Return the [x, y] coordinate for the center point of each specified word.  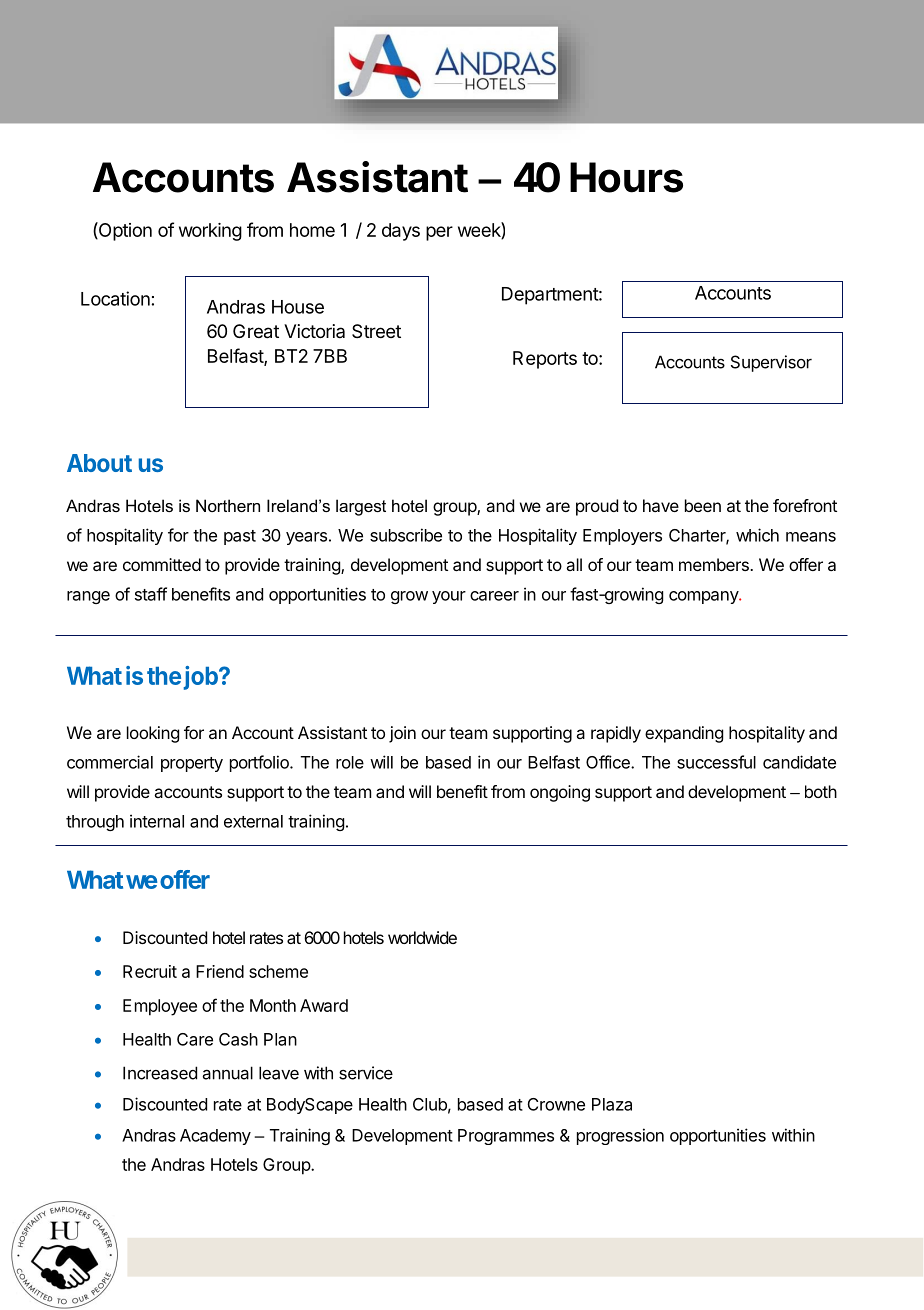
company [704, 597]
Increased [160, 1073]
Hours [626, 177]
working [210, 232]
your [449, 597]
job [202, 678]
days [401, 232]
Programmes [506, 1137]
